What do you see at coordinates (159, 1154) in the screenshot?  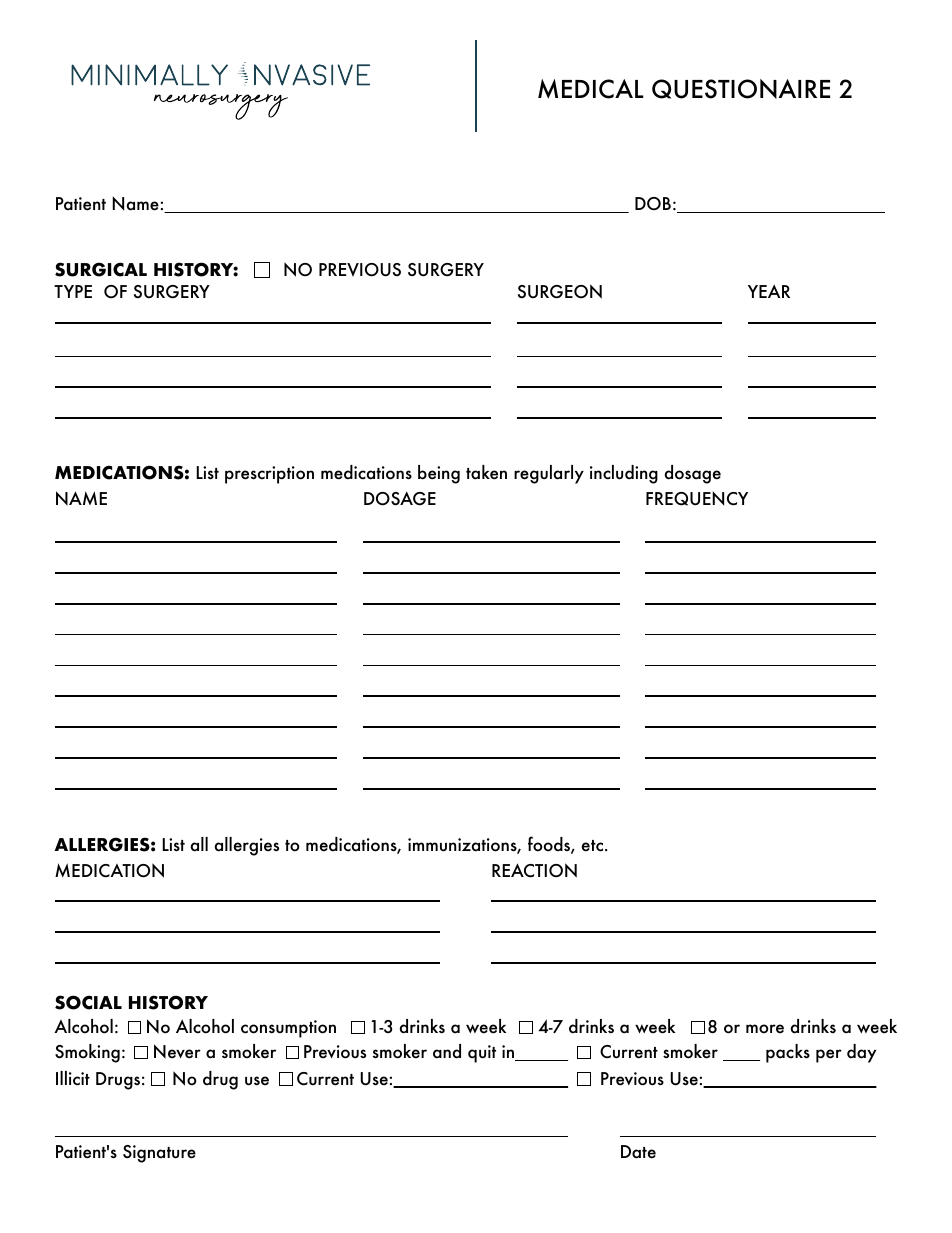 I see `Signature` at bounding box center [159, 1154].
